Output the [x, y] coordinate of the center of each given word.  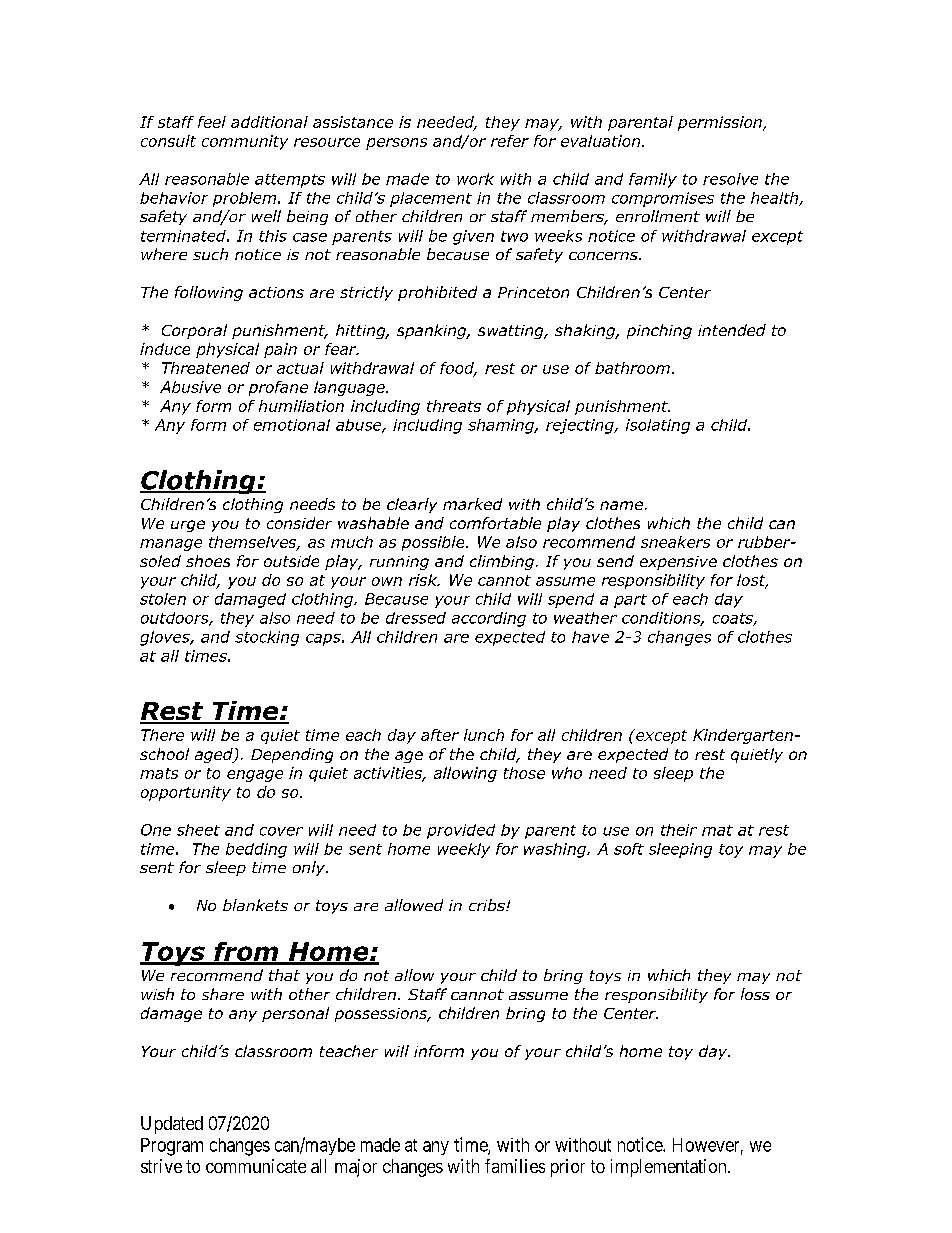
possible [434, 543]
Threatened [206, 368]
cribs [488, 905]
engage [255, 776]
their [679, 830]
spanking [433, 331]
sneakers [675, 542]
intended [732, 330]
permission [721, 123]
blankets [255, 905]
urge [188, 526]
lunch [484, 735]
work [475, 179]
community [245, 142]
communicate [256, 1166]
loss [755, 994]
